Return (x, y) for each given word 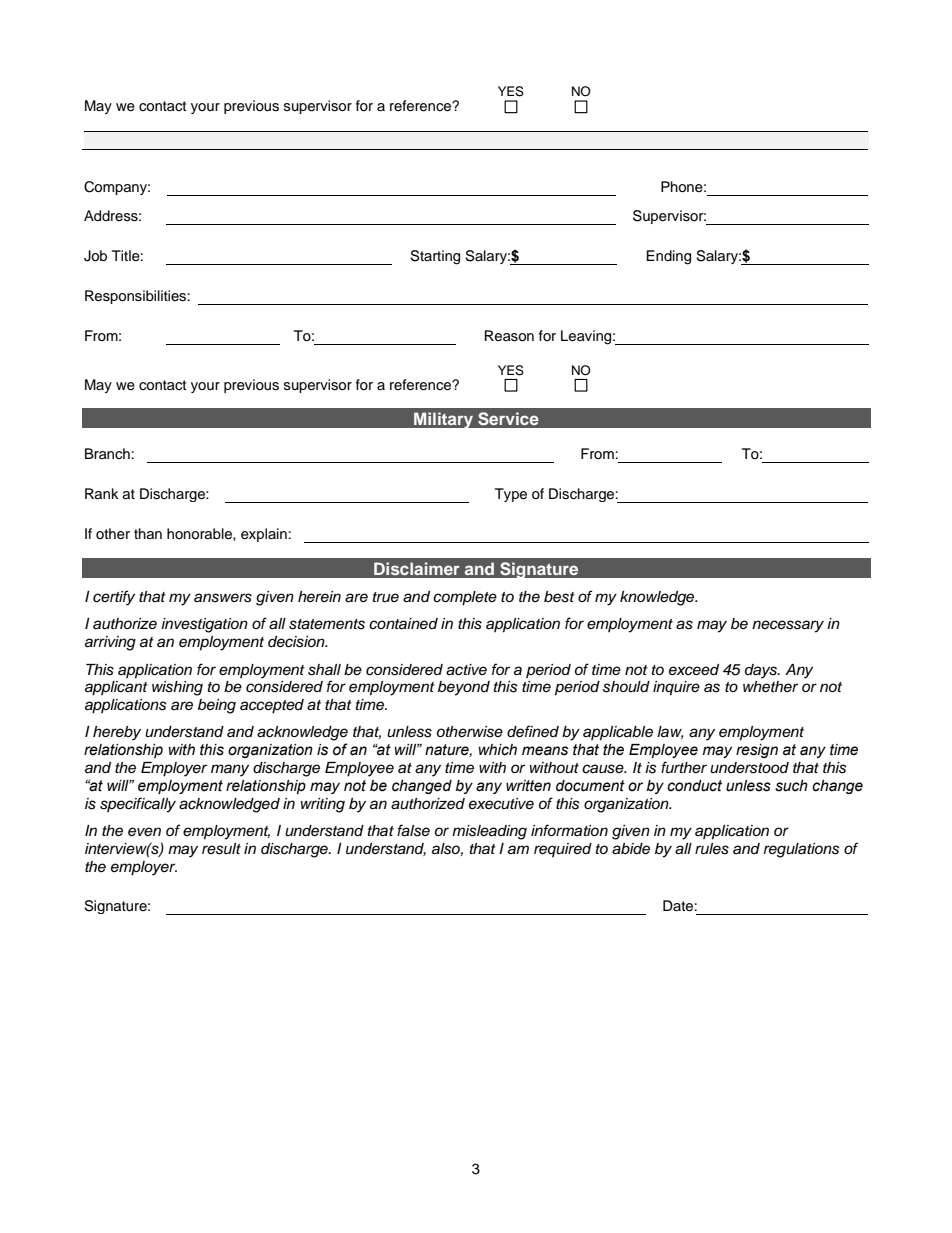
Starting (435, 257)
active (466, 670)
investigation (204, 625)
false (413, 830)
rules (712, 849)
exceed (694, 670)
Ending (668, 257)
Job (95, 256)
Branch (107, 453)
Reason (509, 336)
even (144, 832)
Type (511, 495)
